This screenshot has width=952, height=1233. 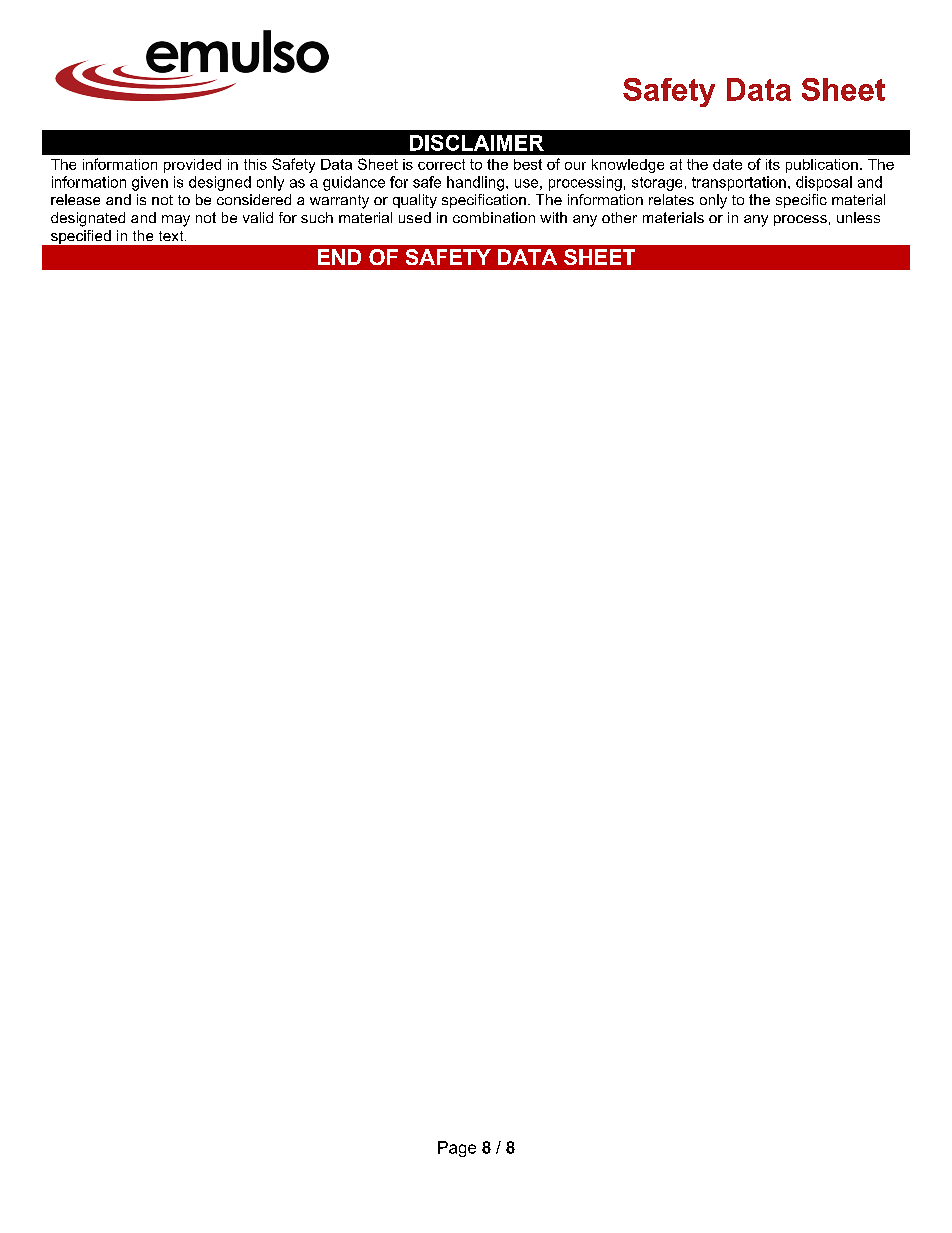 What do you see at coordinates (176, 221) in the screenshot?
I see `may` at bounding box center [176, 221].
